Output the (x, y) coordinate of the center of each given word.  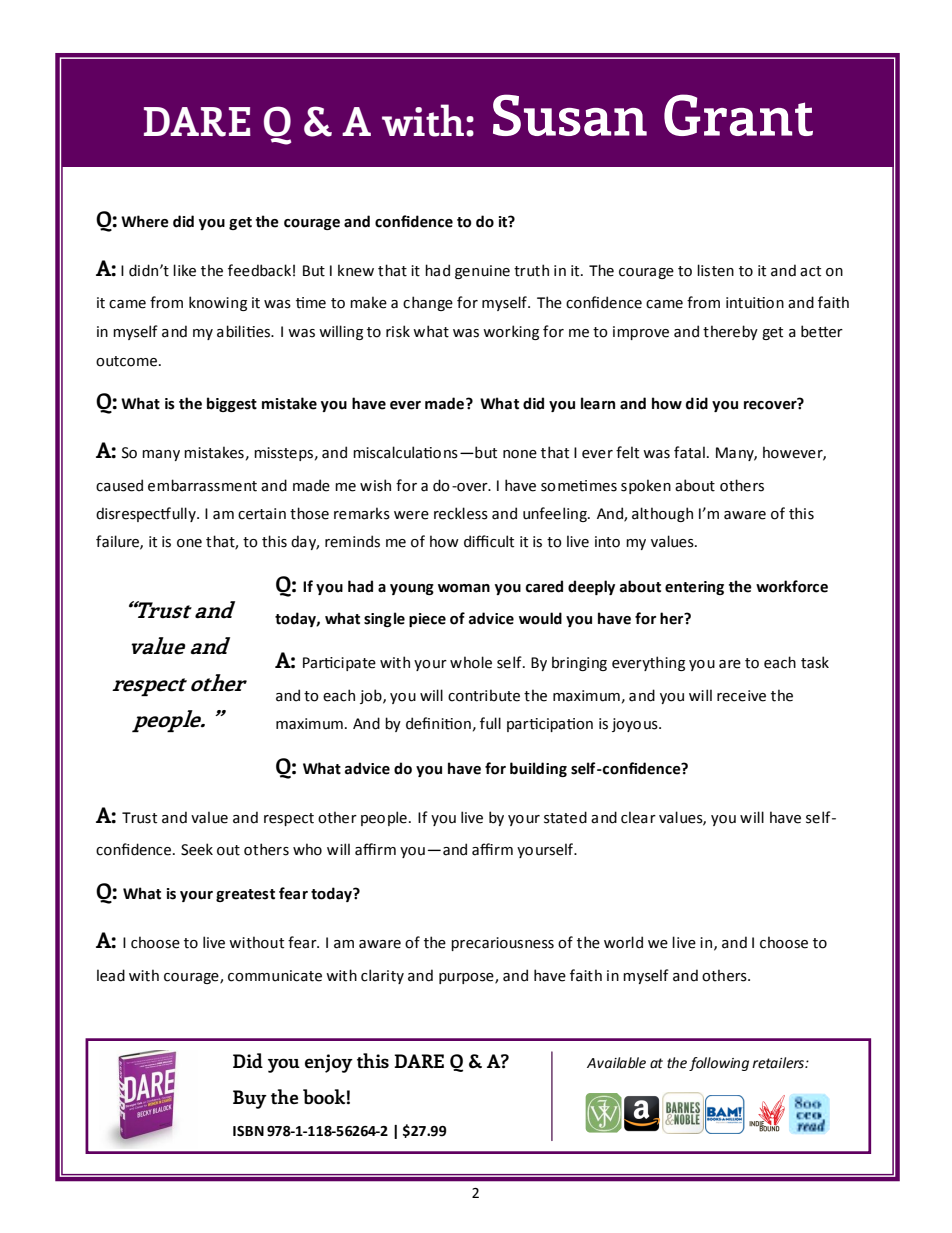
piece (427, 620)
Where (145, 221)
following (719, 1064)
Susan (570, 115)
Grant (738, 115)
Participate (339, 664)
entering (694, 588)
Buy (250, 1099)
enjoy (329, 1063)
